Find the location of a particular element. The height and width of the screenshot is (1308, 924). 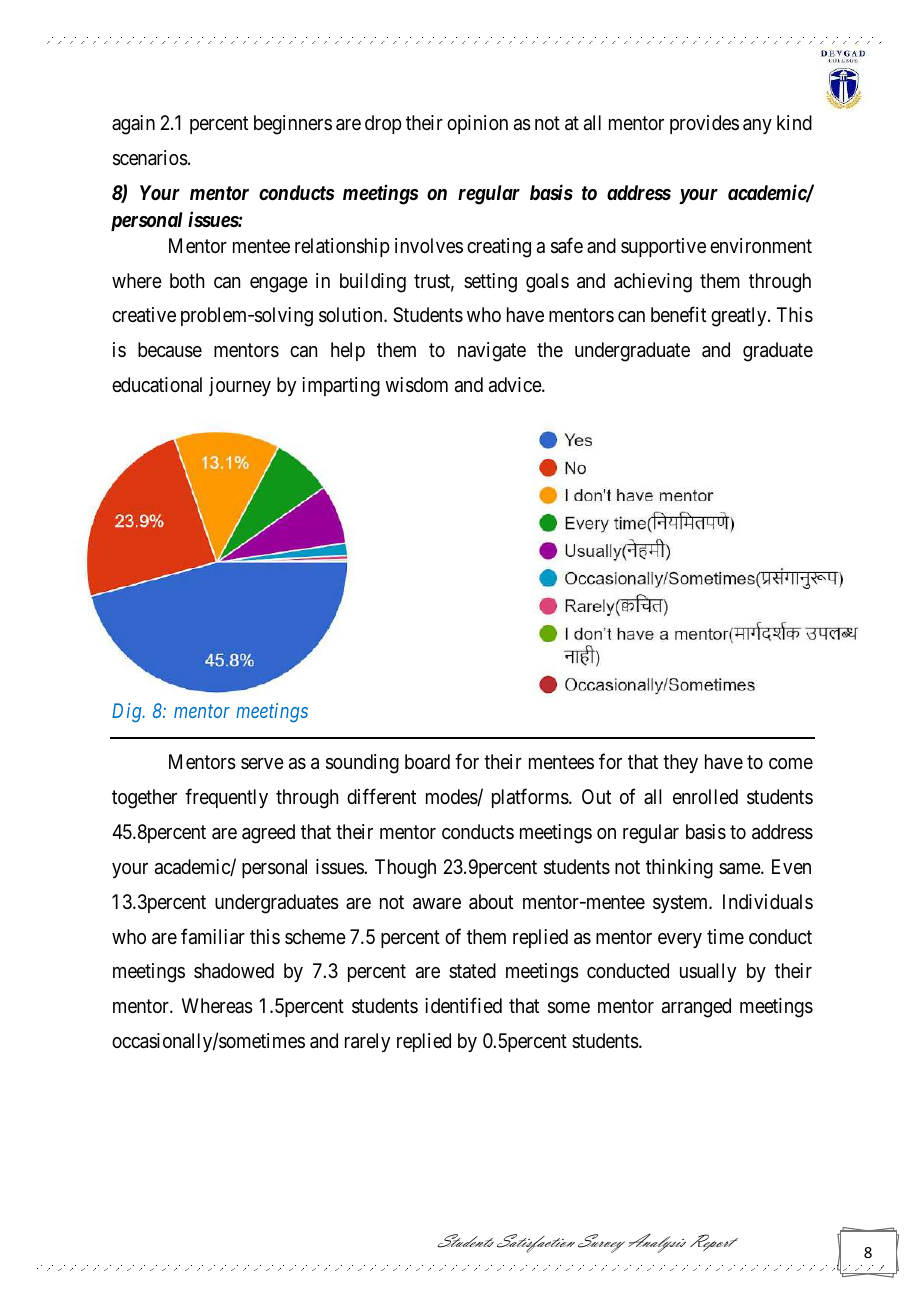

identified is located at coordinates (463, 1005).
